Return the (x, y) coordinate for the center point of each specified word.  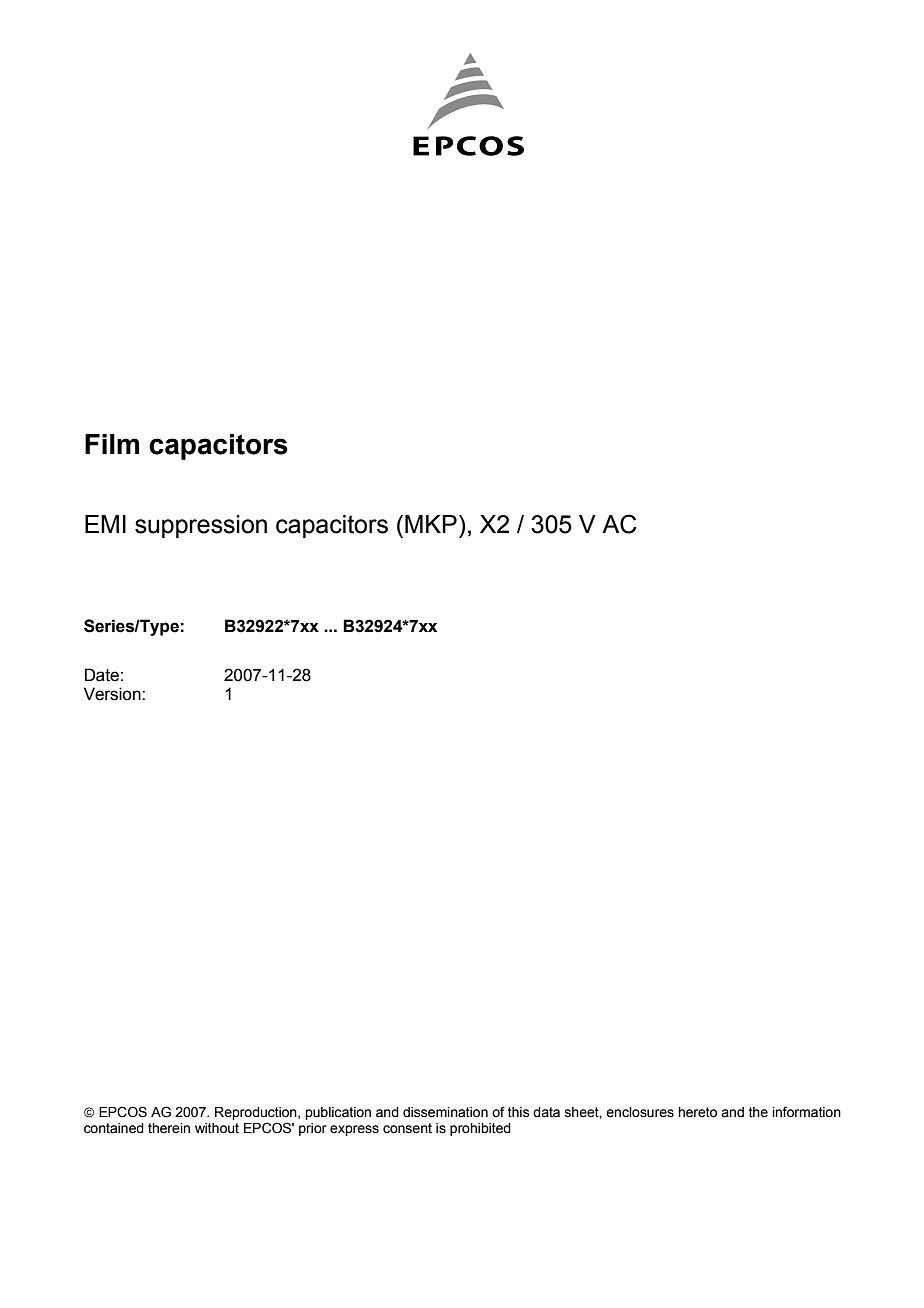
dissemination (445, 1112)
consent (407, 1128)
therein (169, 1128)
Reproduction (257, 1113)
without (217, 1128)
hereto (697, 1112)
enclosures (640, 1112)
